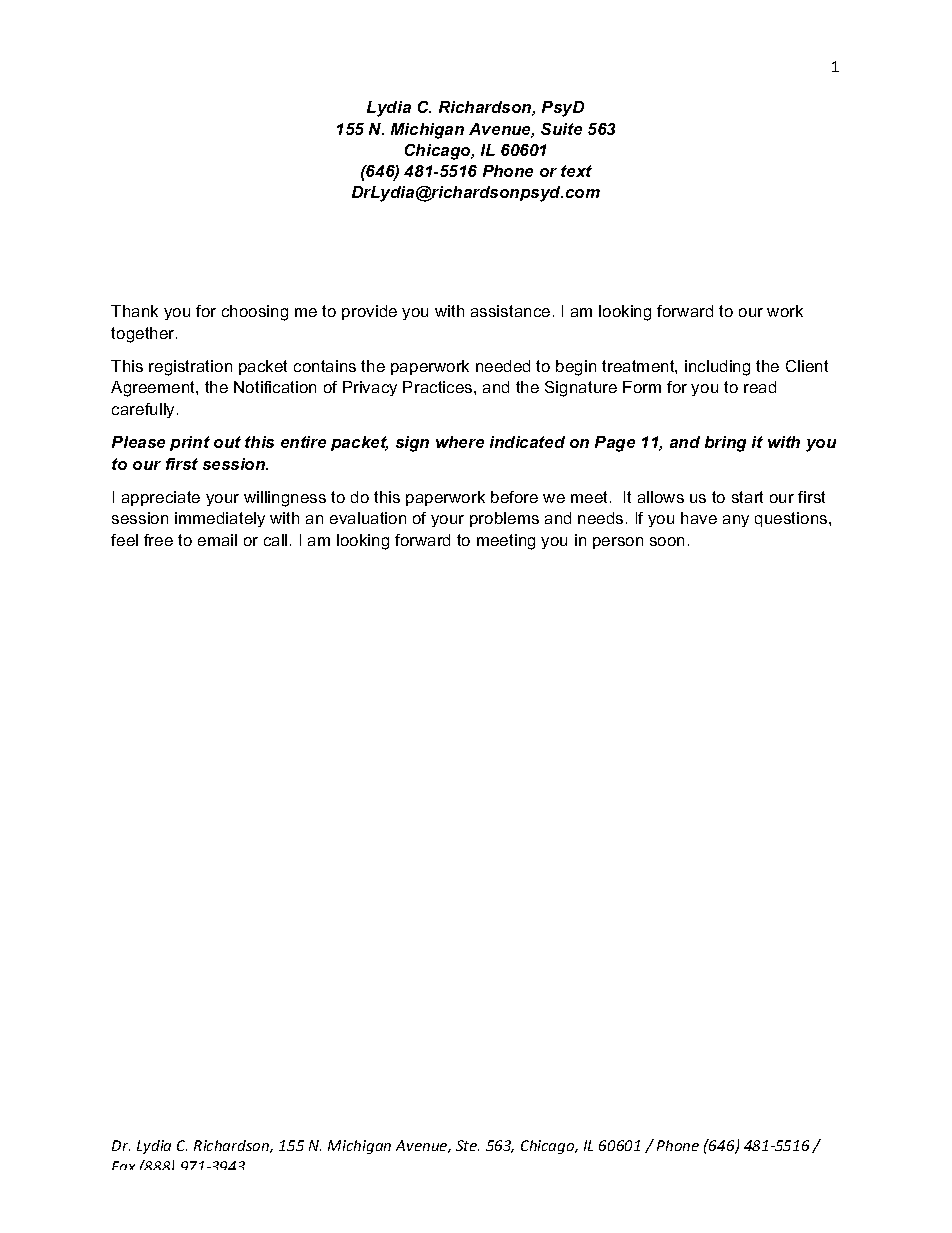 The height and width of the screenshot is (1233, 952). I want to click on soon, so click(667, 541).
